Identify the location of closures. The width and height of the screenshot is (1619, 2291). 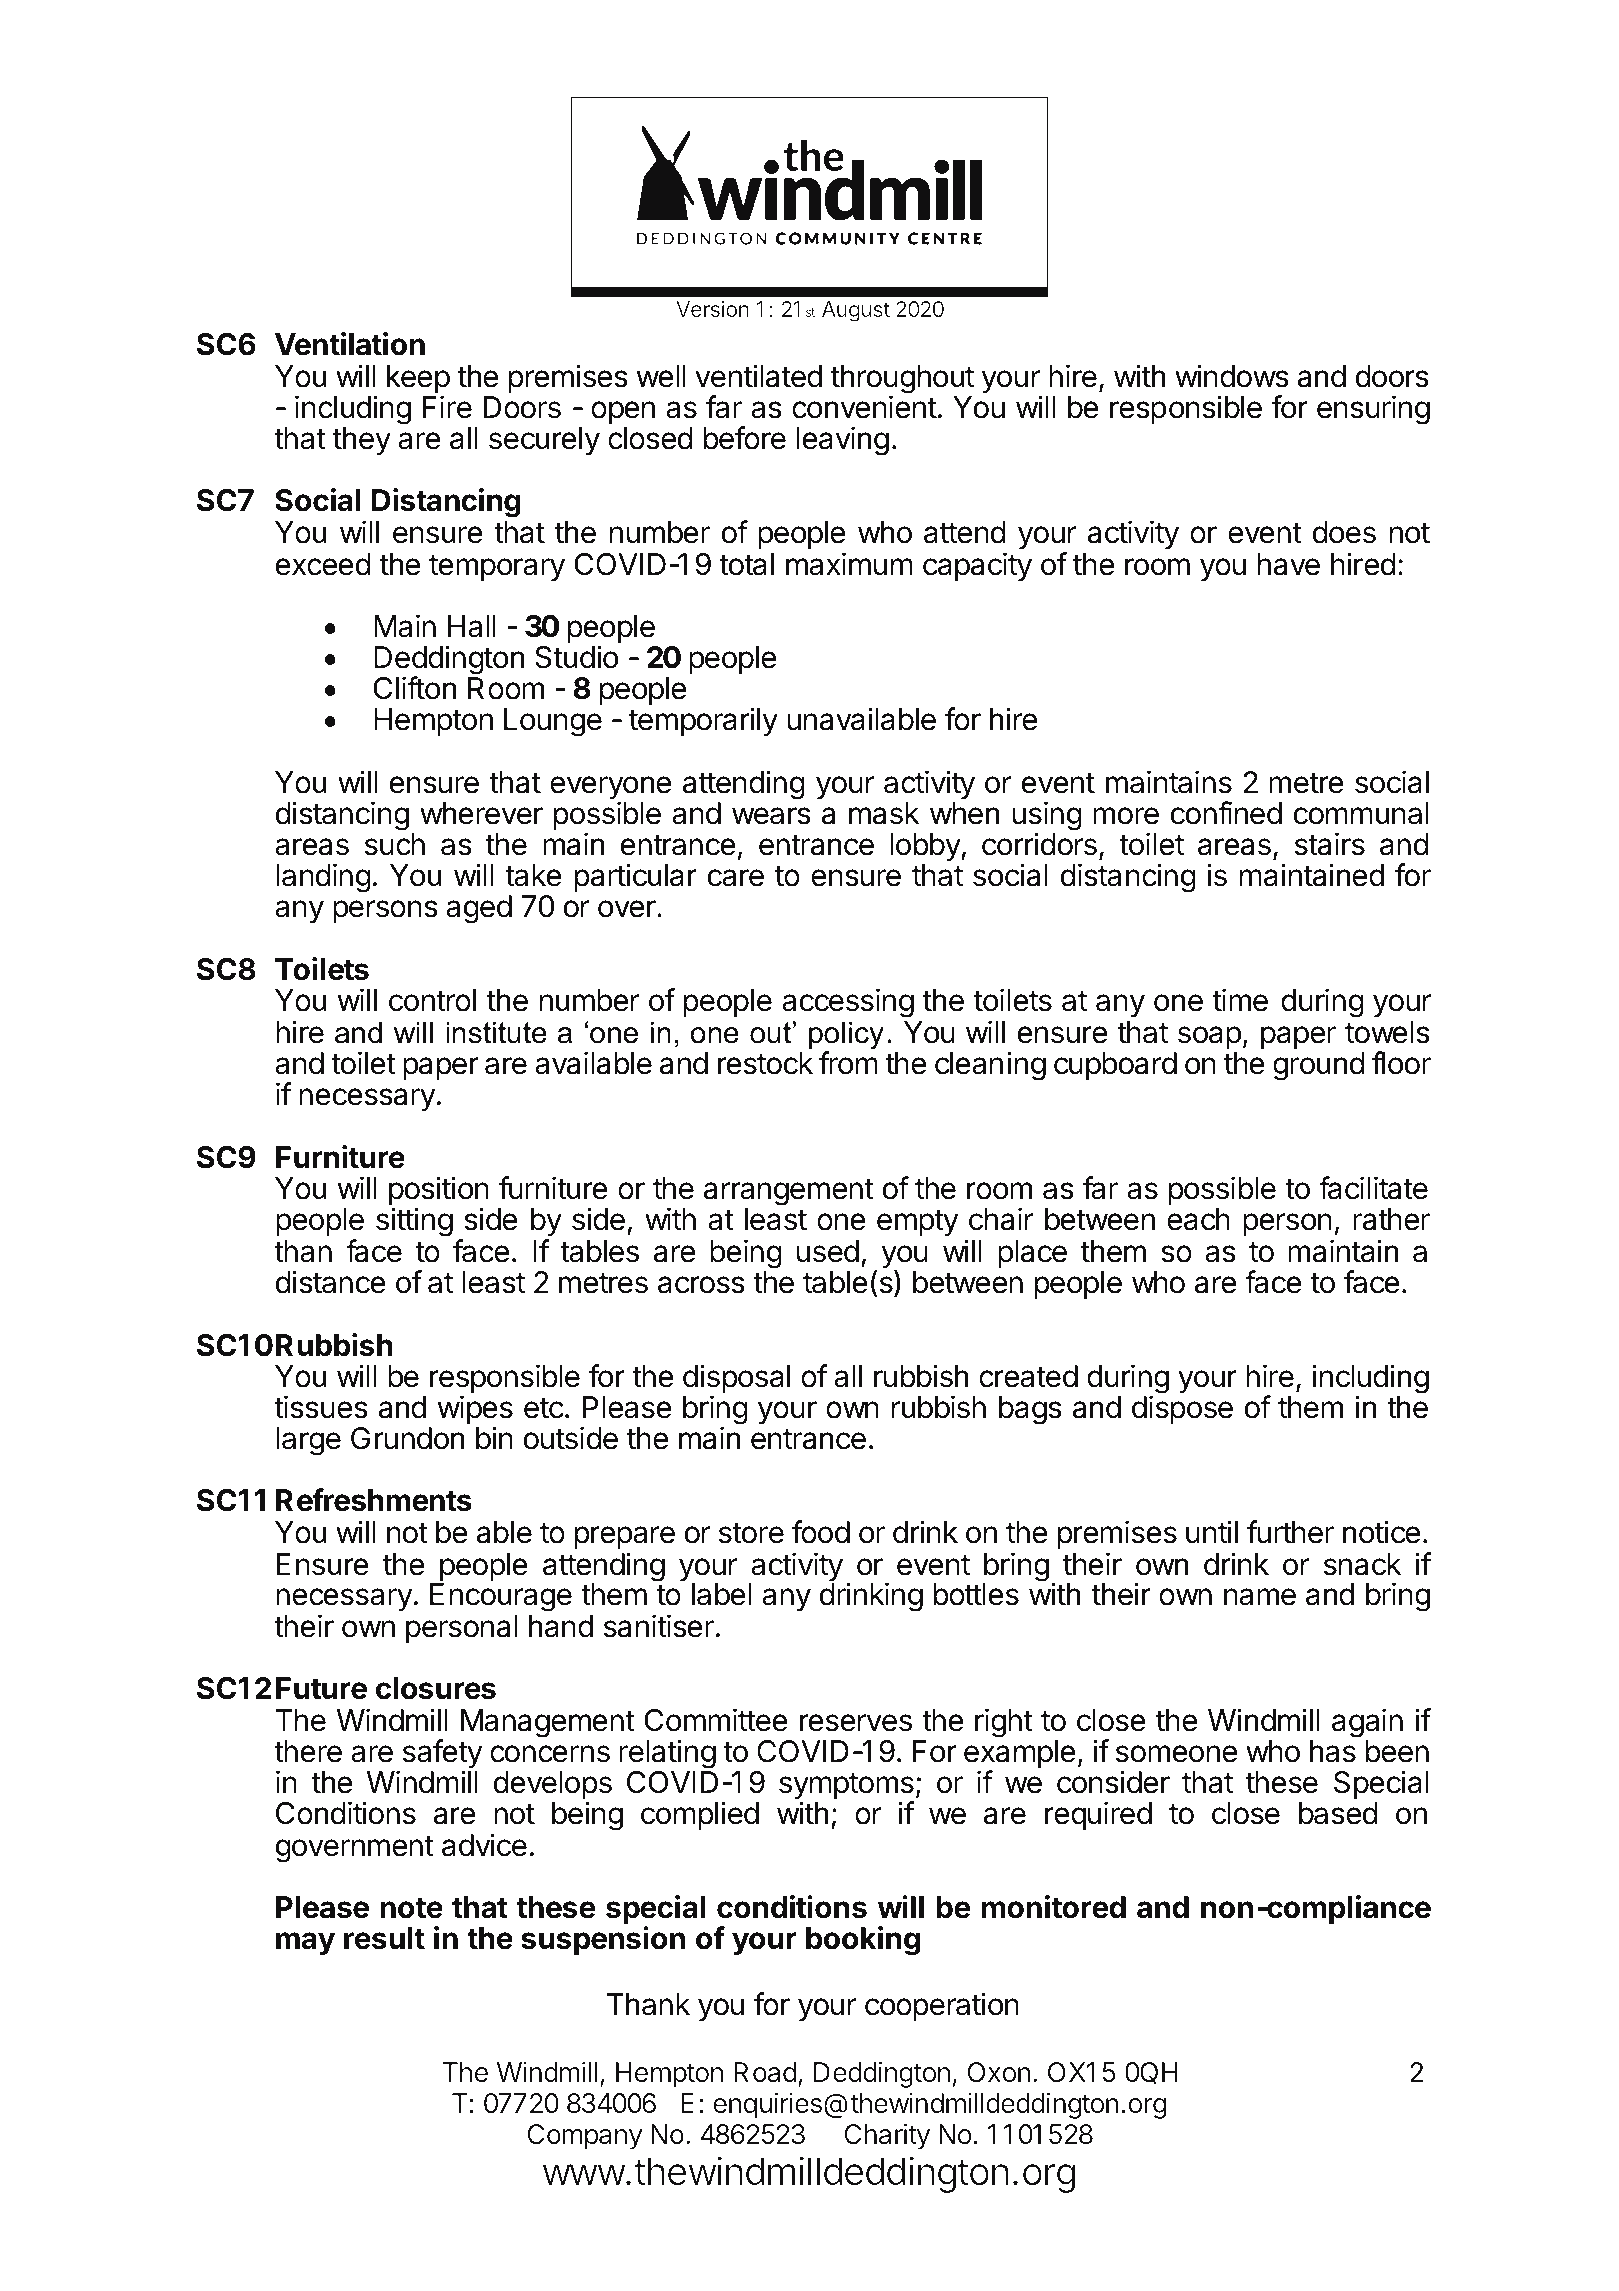
(436, 1688).
